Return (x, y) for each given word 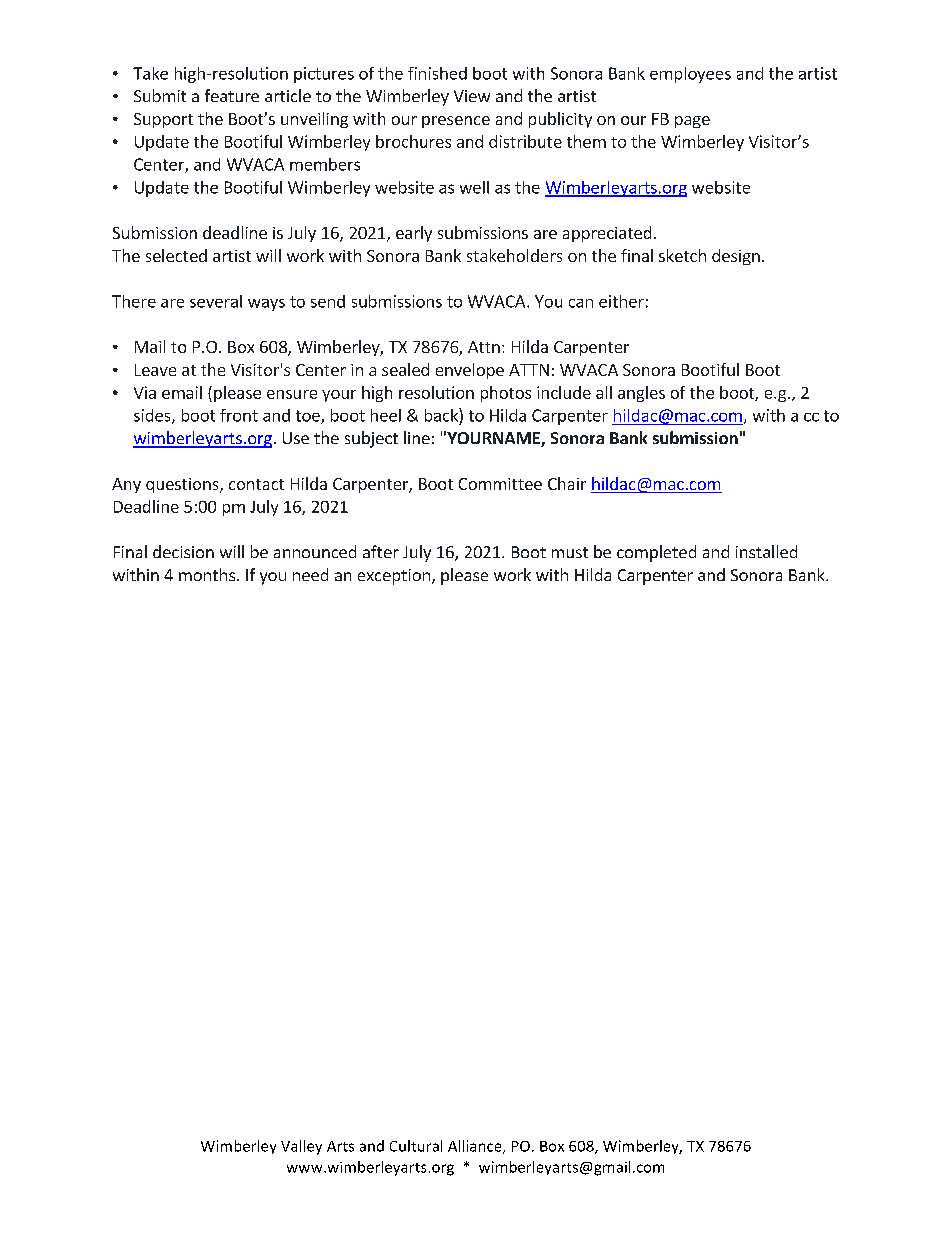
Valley (301, 1147)
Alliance (476, 1147)
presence (456, 122)
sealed (405, 369)
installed (766, 551)
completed (656, 553)
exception (394, 577)
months (207, 574)
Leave (155, 370)
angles (641, 394)
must (570, 552)
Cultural (416, 1146)
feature (232, 95)
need (310, 574)
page (692, 122)
